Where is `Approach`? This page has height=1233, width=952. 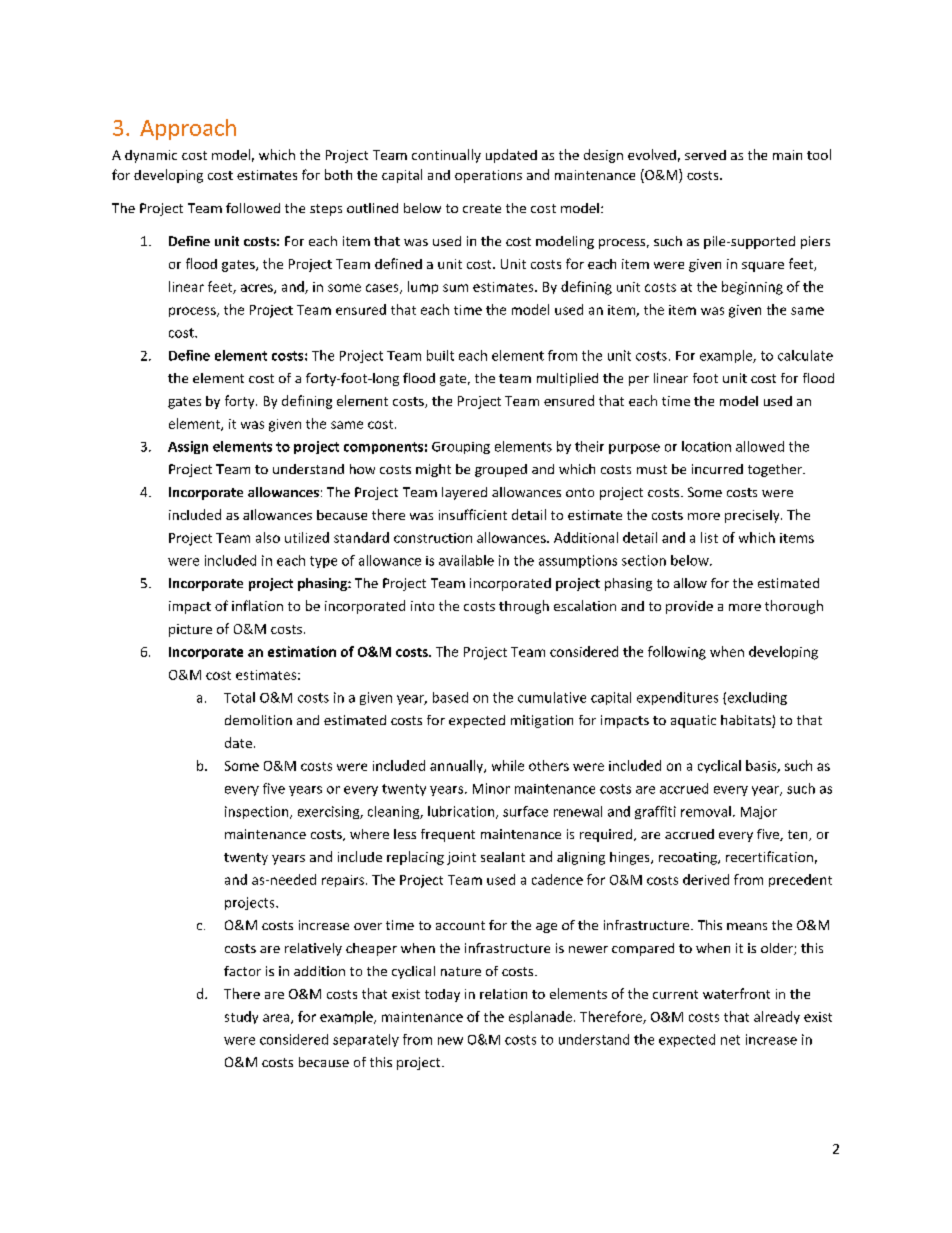 Approach is located at coordinates (188, 129).
